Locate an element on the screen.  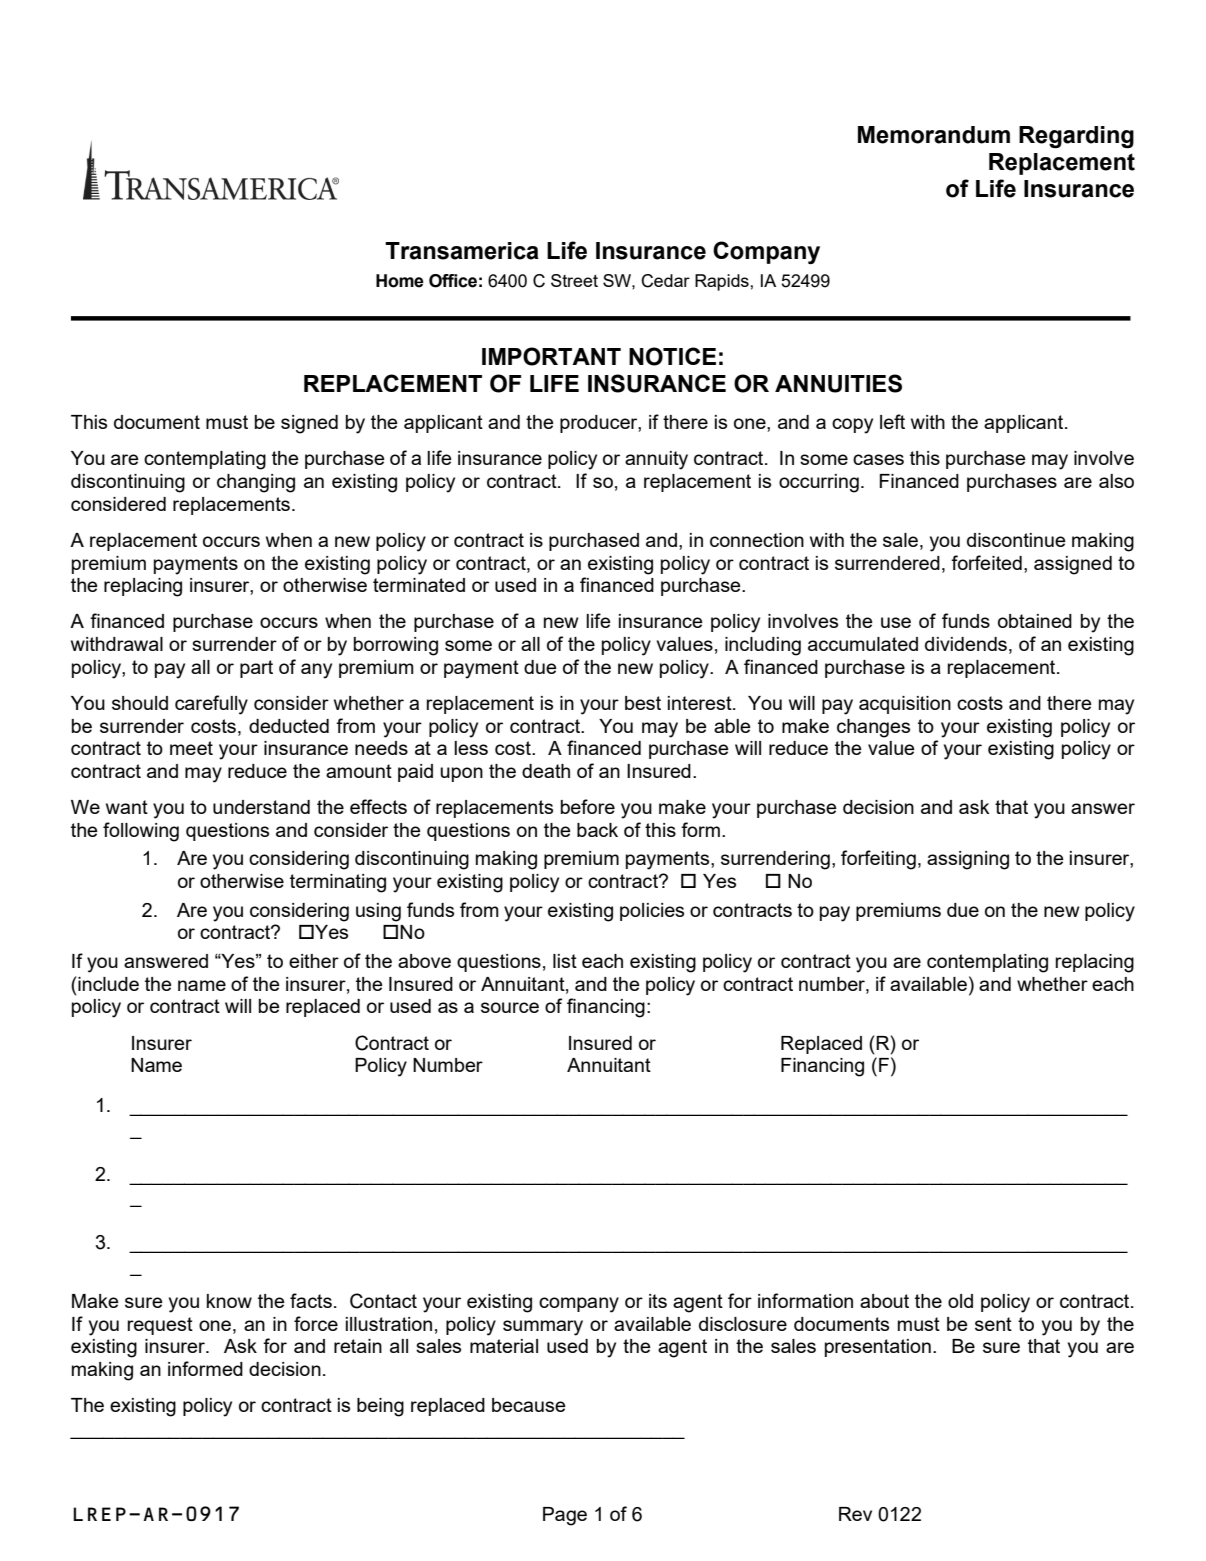
assigning is located at coordinates (968, 860).
